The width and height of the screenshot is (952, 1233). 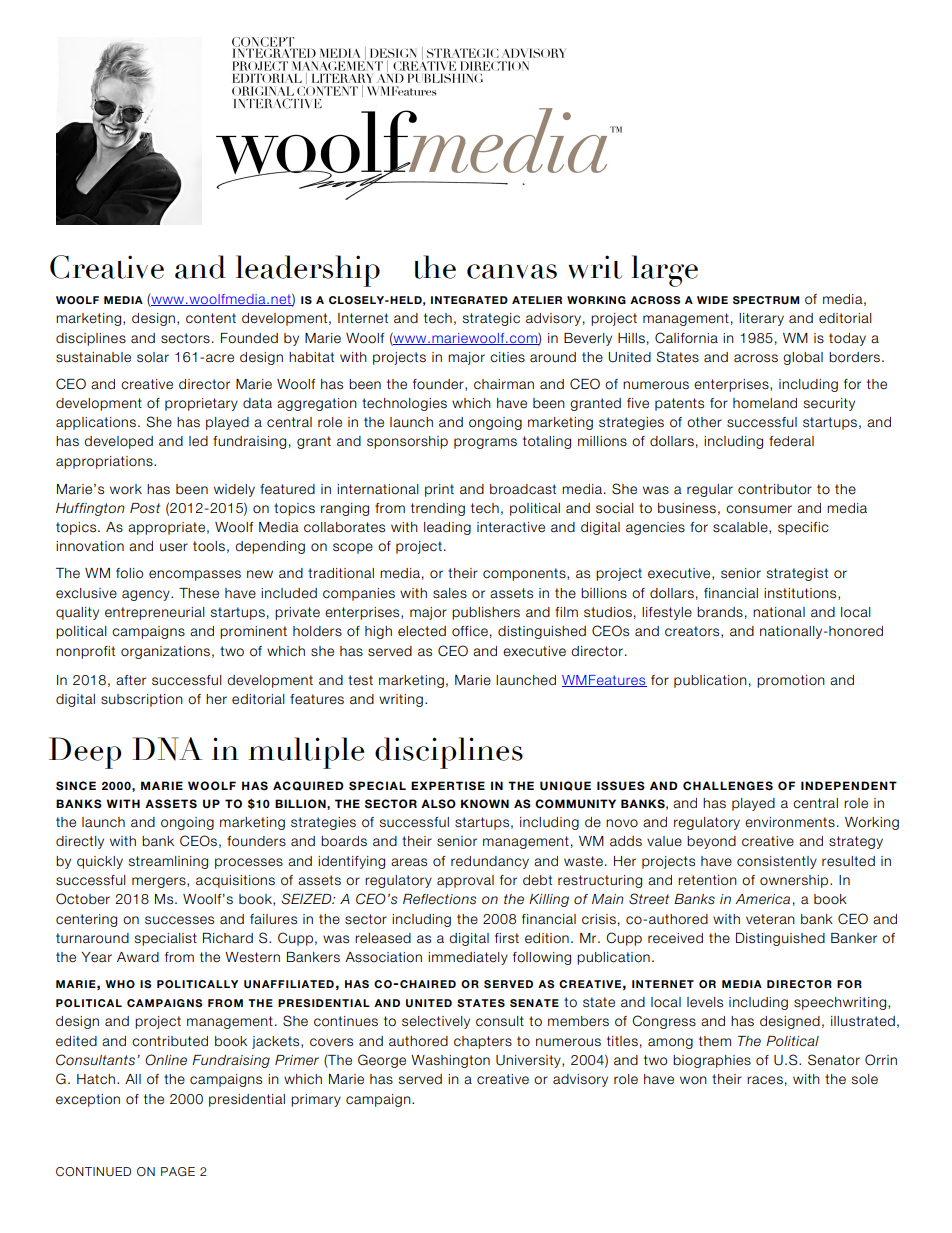 I want to click on levels, so click(x=705, y=1002).
